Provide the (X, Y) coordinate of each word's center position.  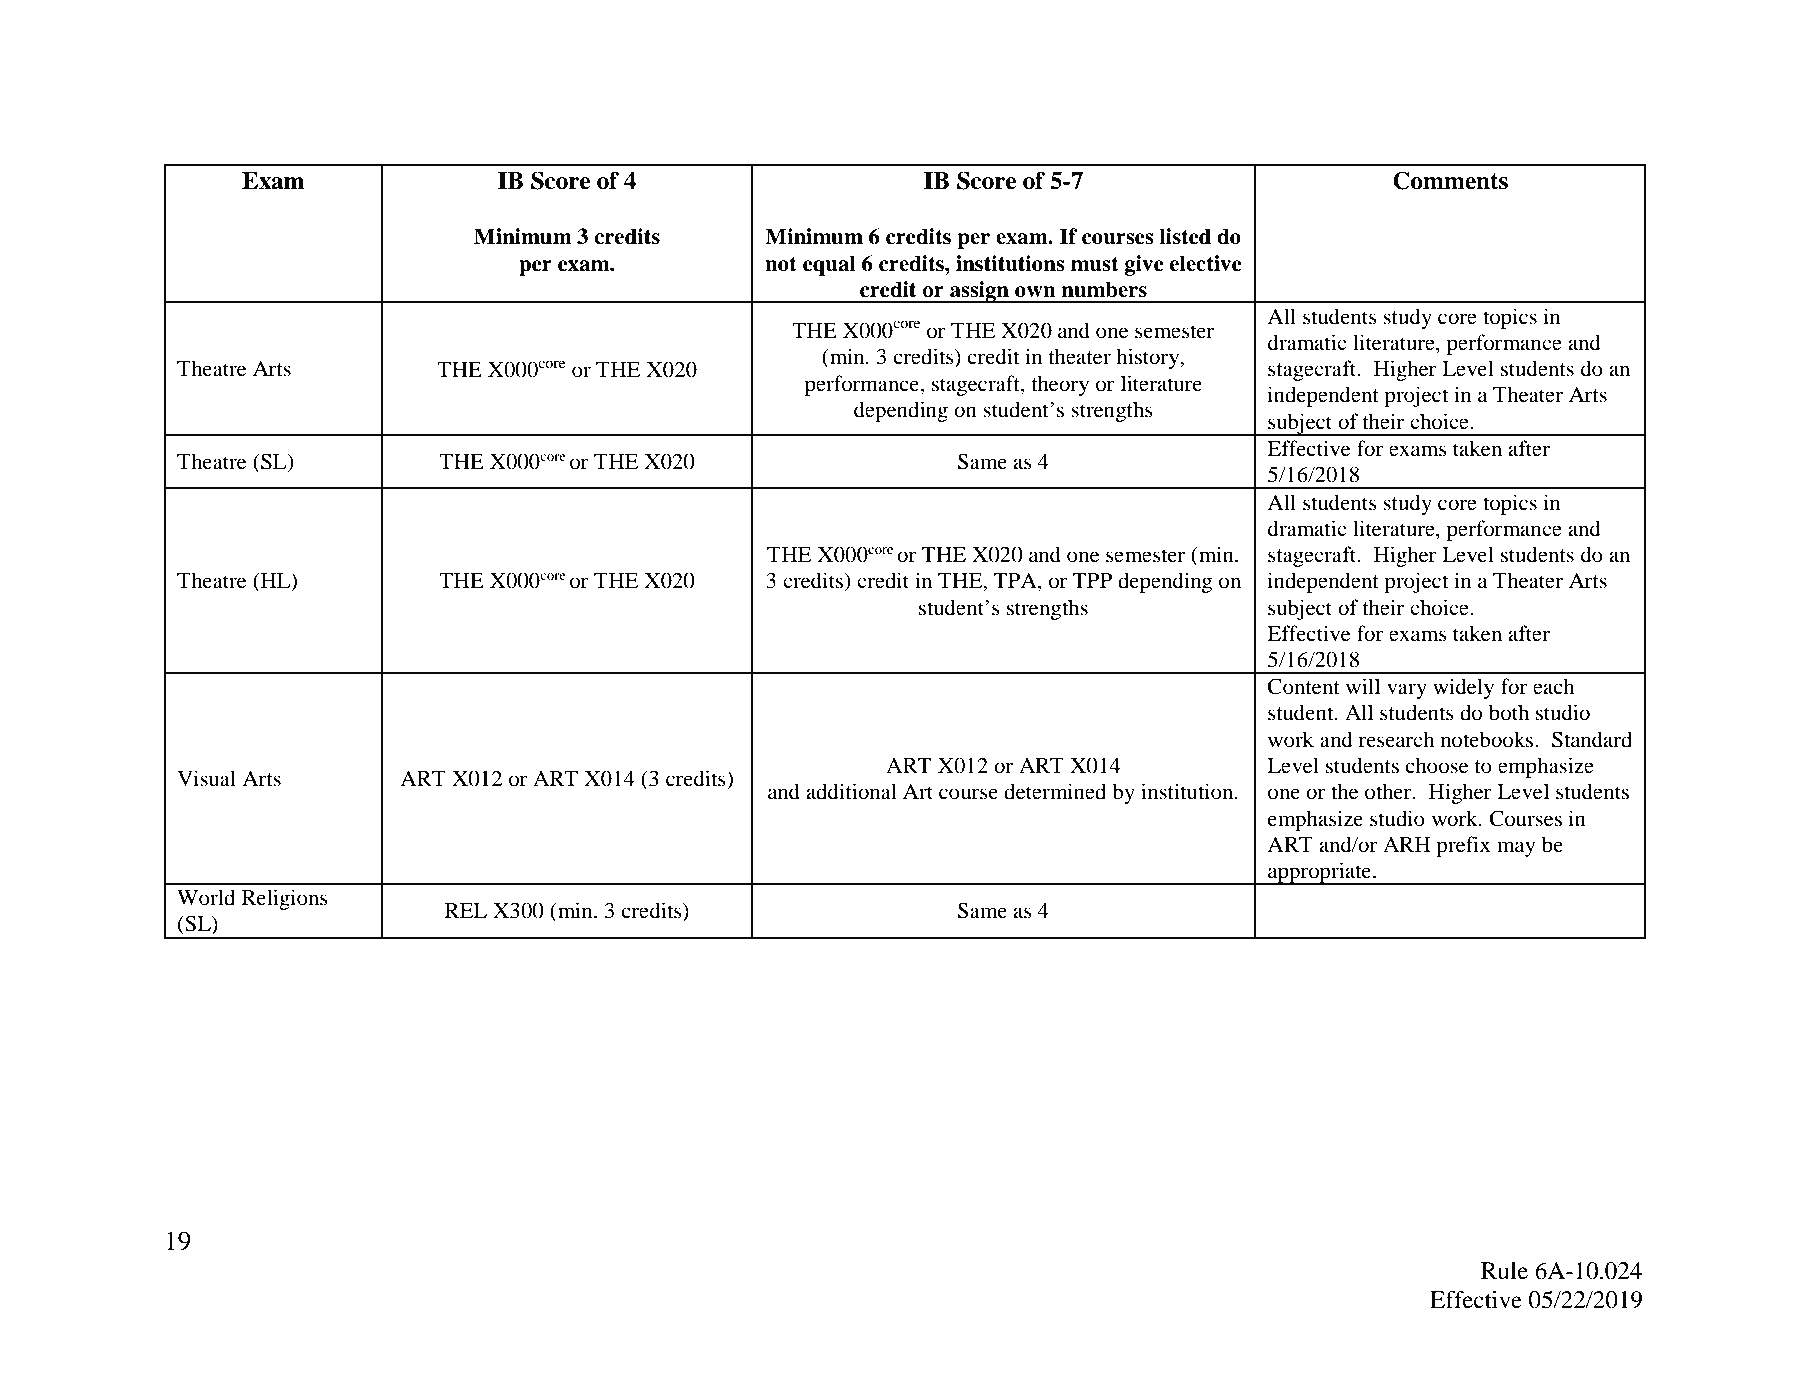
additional (851, 791)
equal (829, 265)
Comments (1450, 180)
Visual (206, 778)
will (1363, 686)
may (1516, 849)
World (206, 897)
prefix (1463, 846)
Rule (1504, 1271)
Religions (285, 899)
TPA (1016, 582)
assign (979, 292)
